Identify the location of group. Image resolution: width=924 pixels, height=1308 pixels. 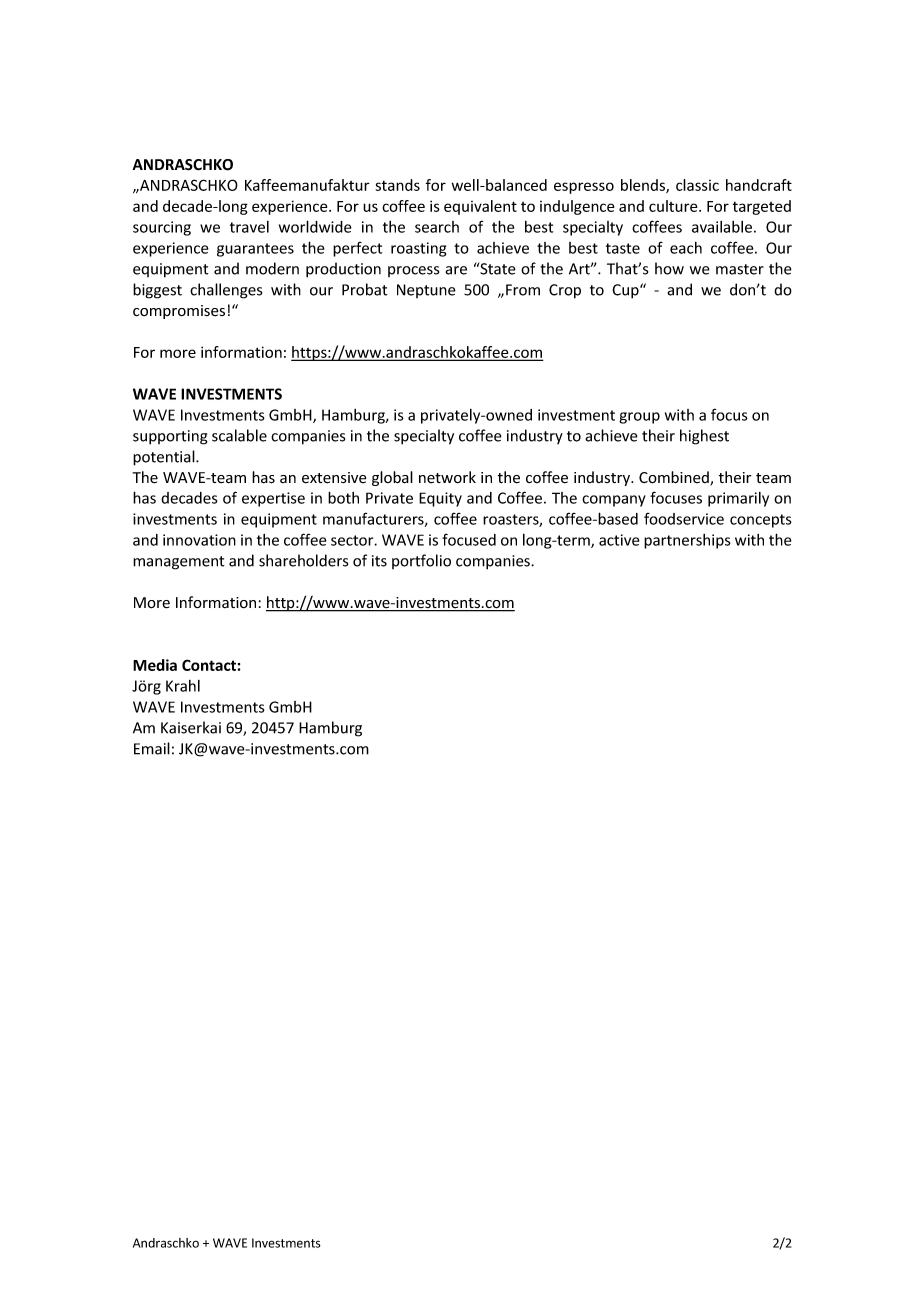
(639, 418).
